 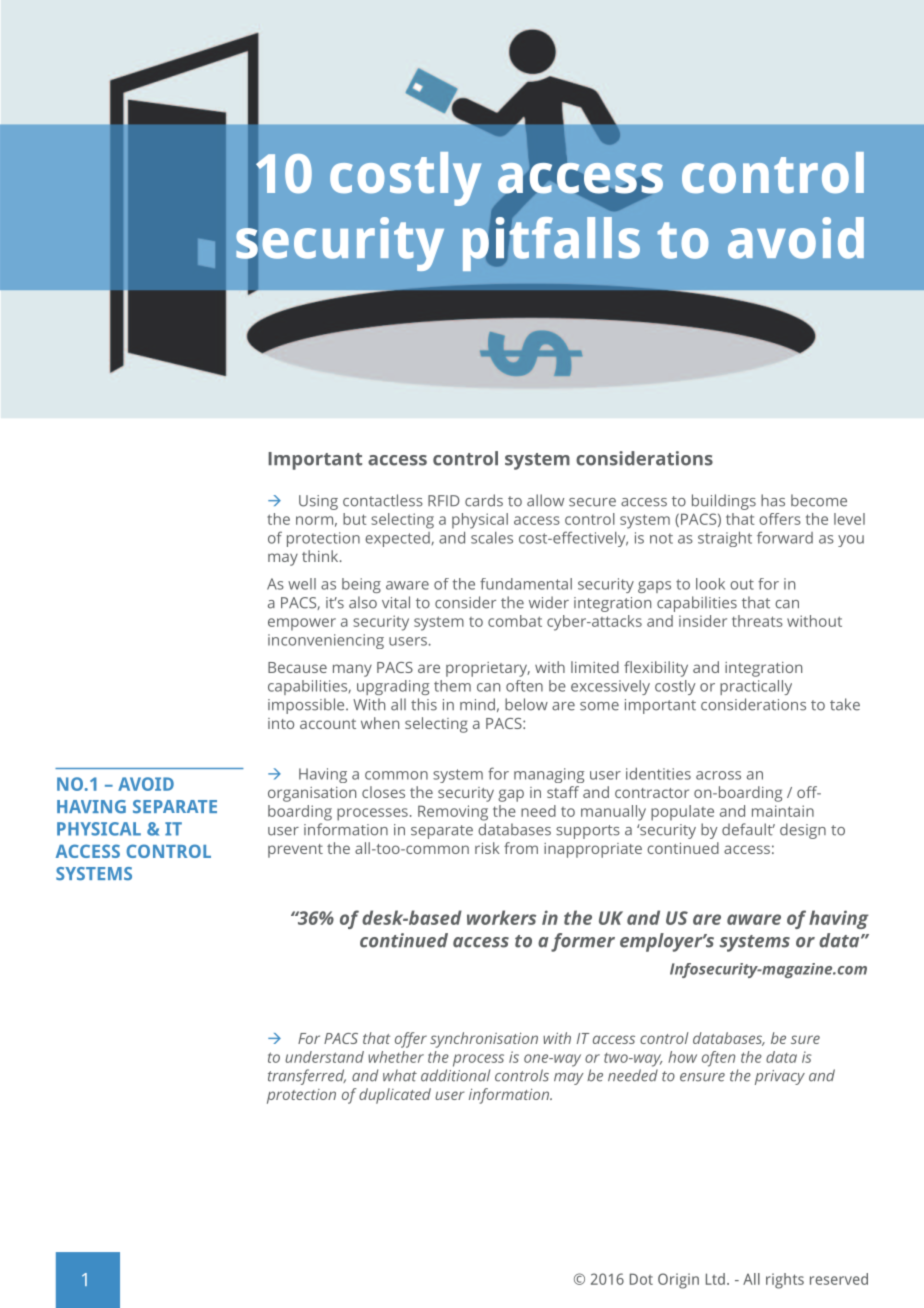 I want to click on pitfalls, so click(x=551, y=242).
